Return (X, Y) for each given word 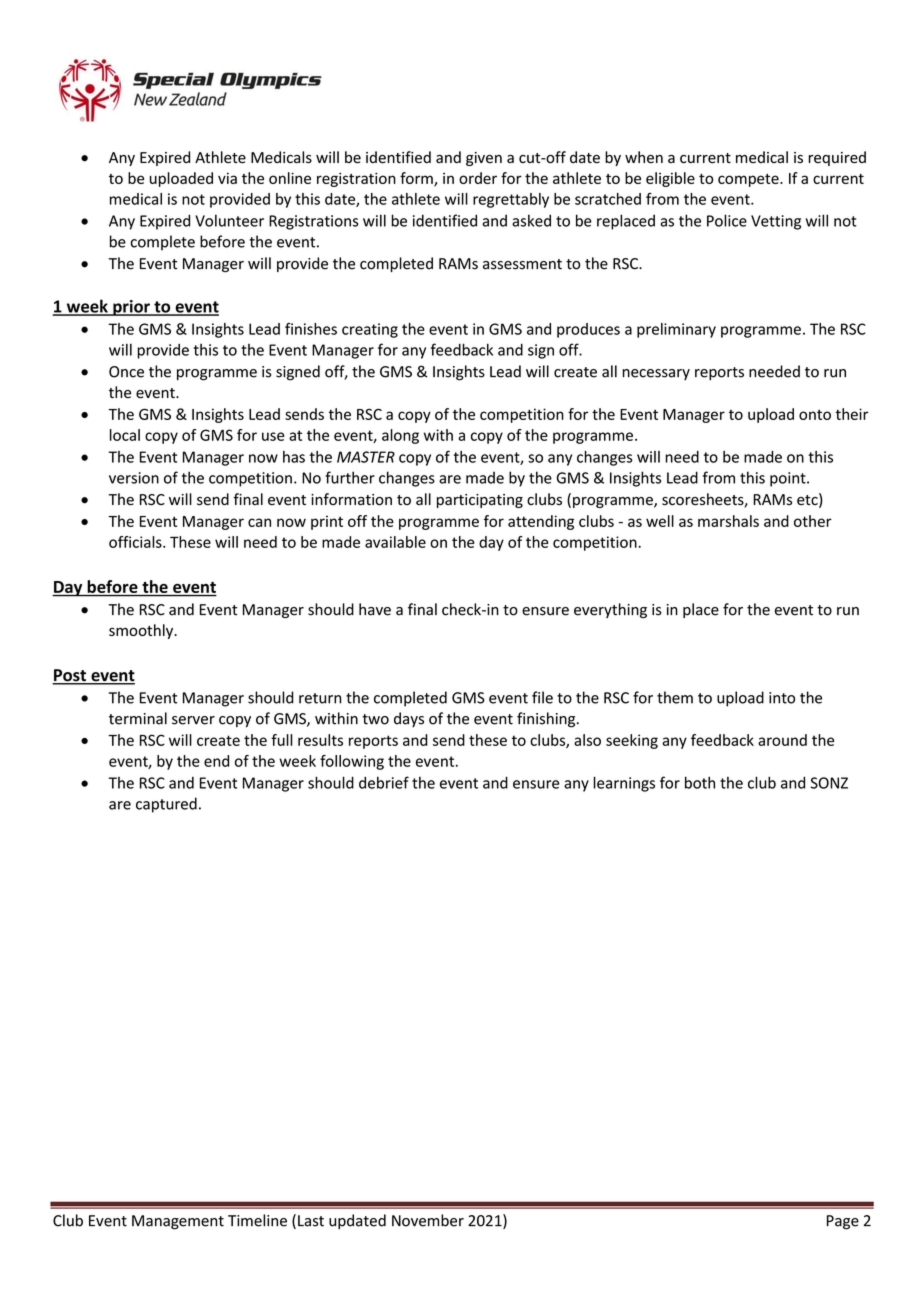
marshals (728, 521)
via (227, 178)
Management (178, 1222)
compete (749, 180)
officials (136, 542)
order (478, 178)
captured (166, 805)
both (700, 782)
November (428, 1220)
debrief (384, 782)
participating (480, 501)
